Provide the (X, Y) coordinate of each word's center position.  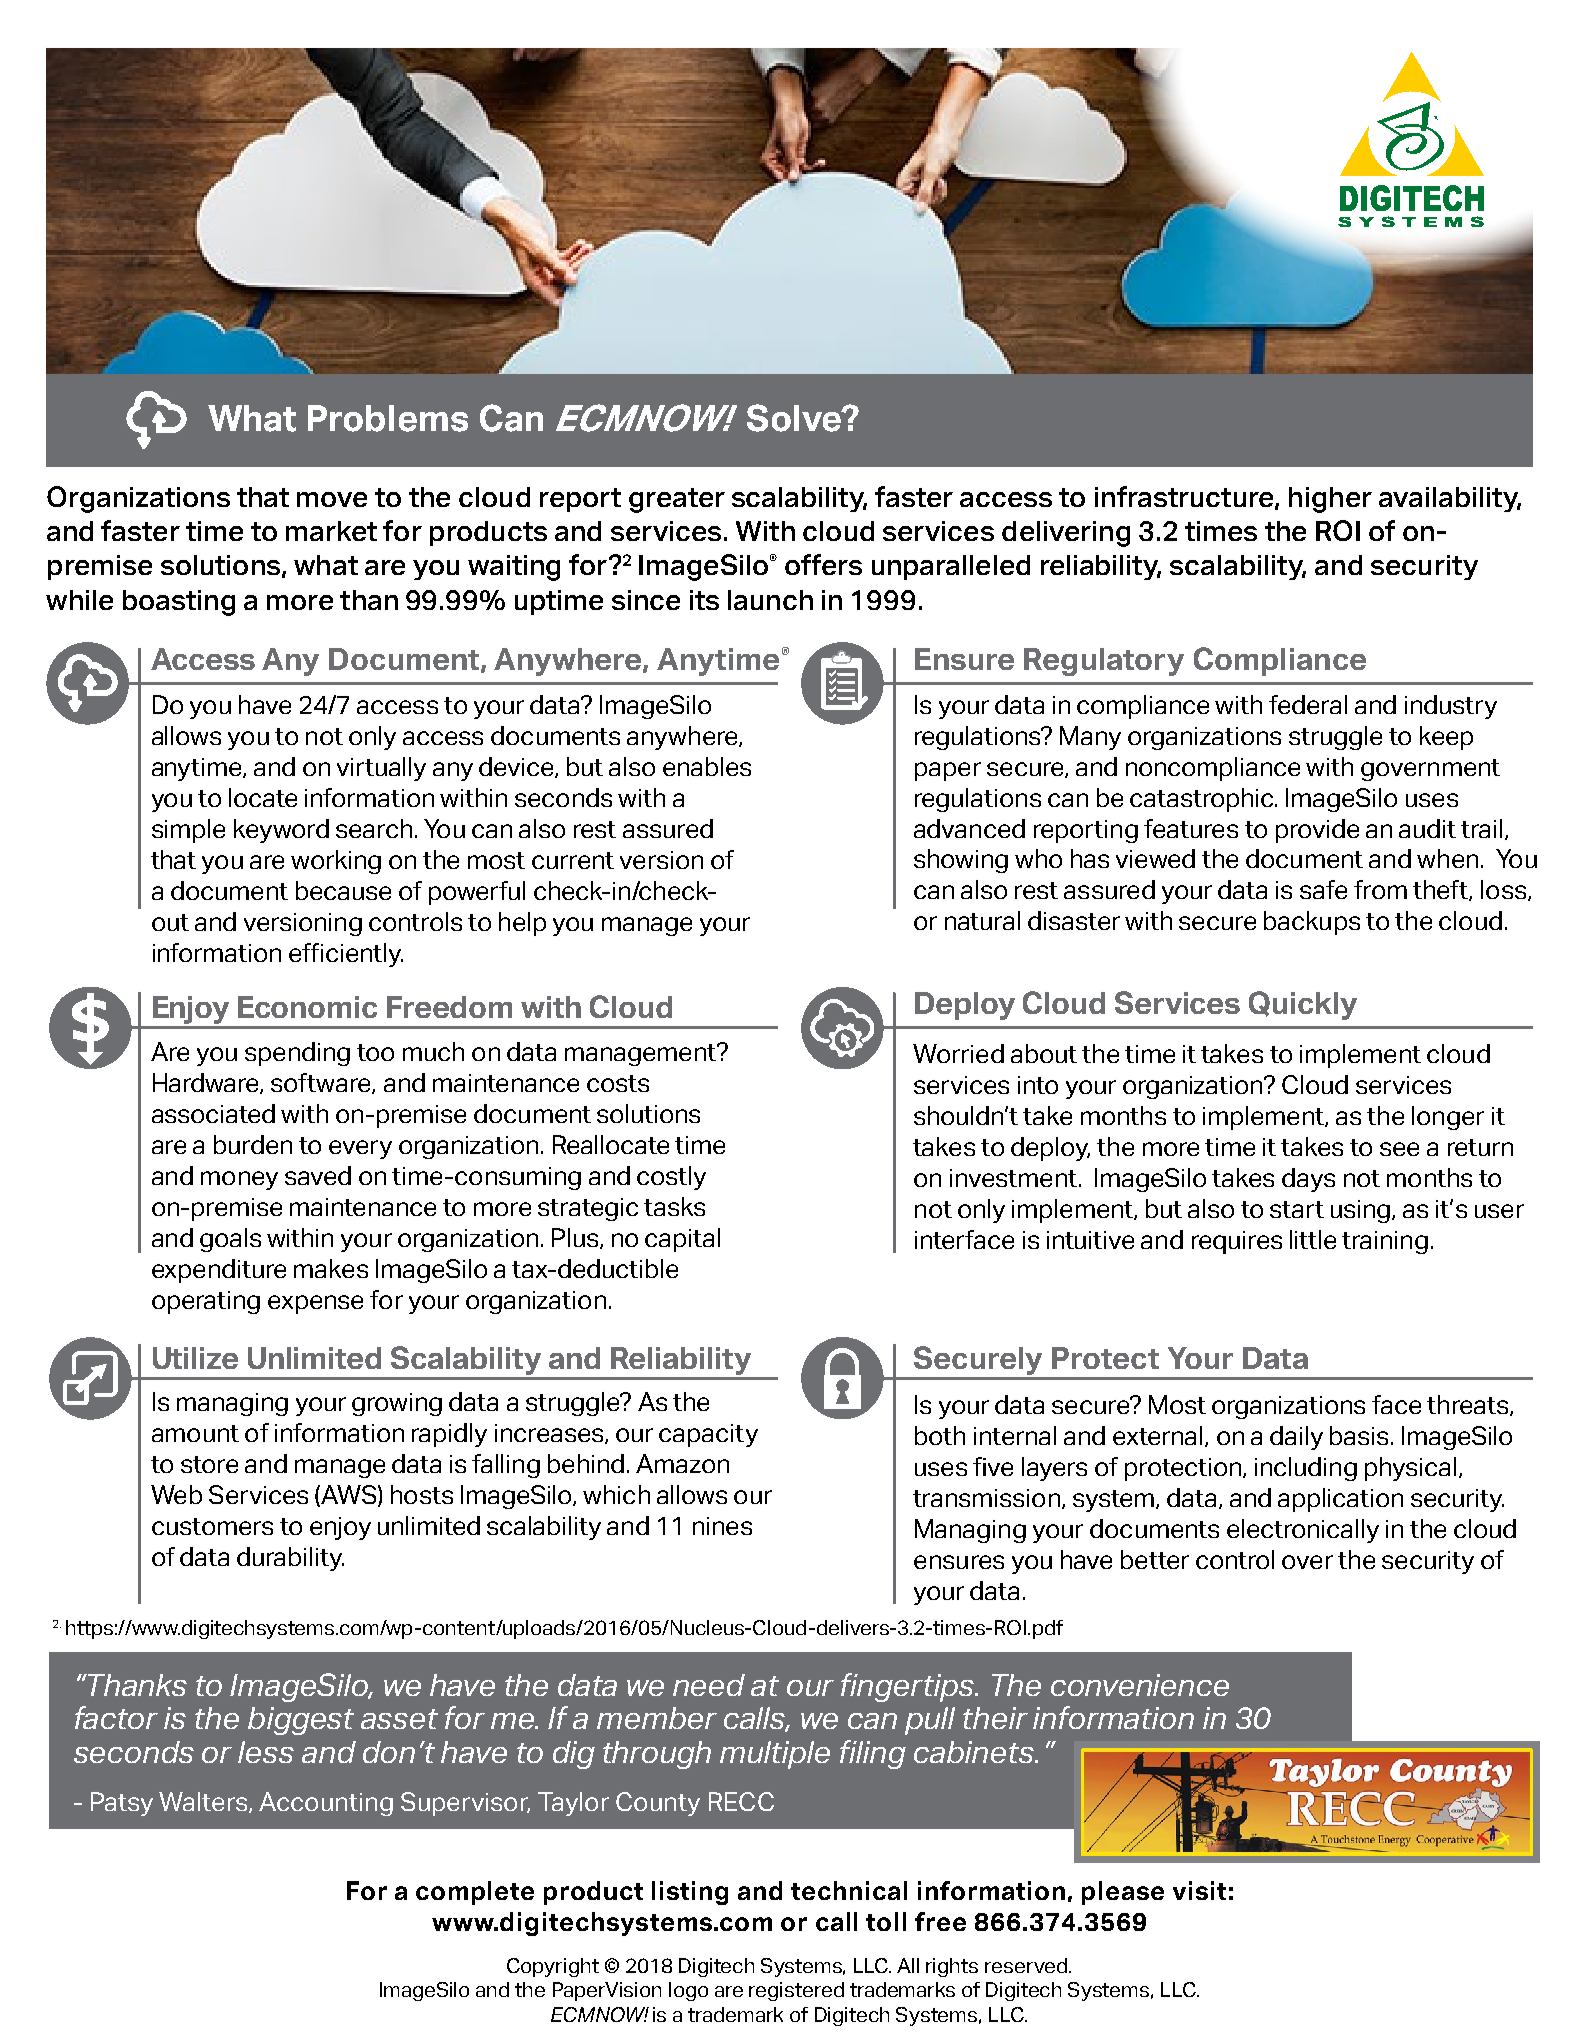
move (332, 499)
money (239, 1180)
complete (475, 1893)
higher (1330, 500)
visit (1199, 1890)
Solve (795, 418)
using (1362, 1211)
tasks (674, 1206)
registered (796, 1991)
